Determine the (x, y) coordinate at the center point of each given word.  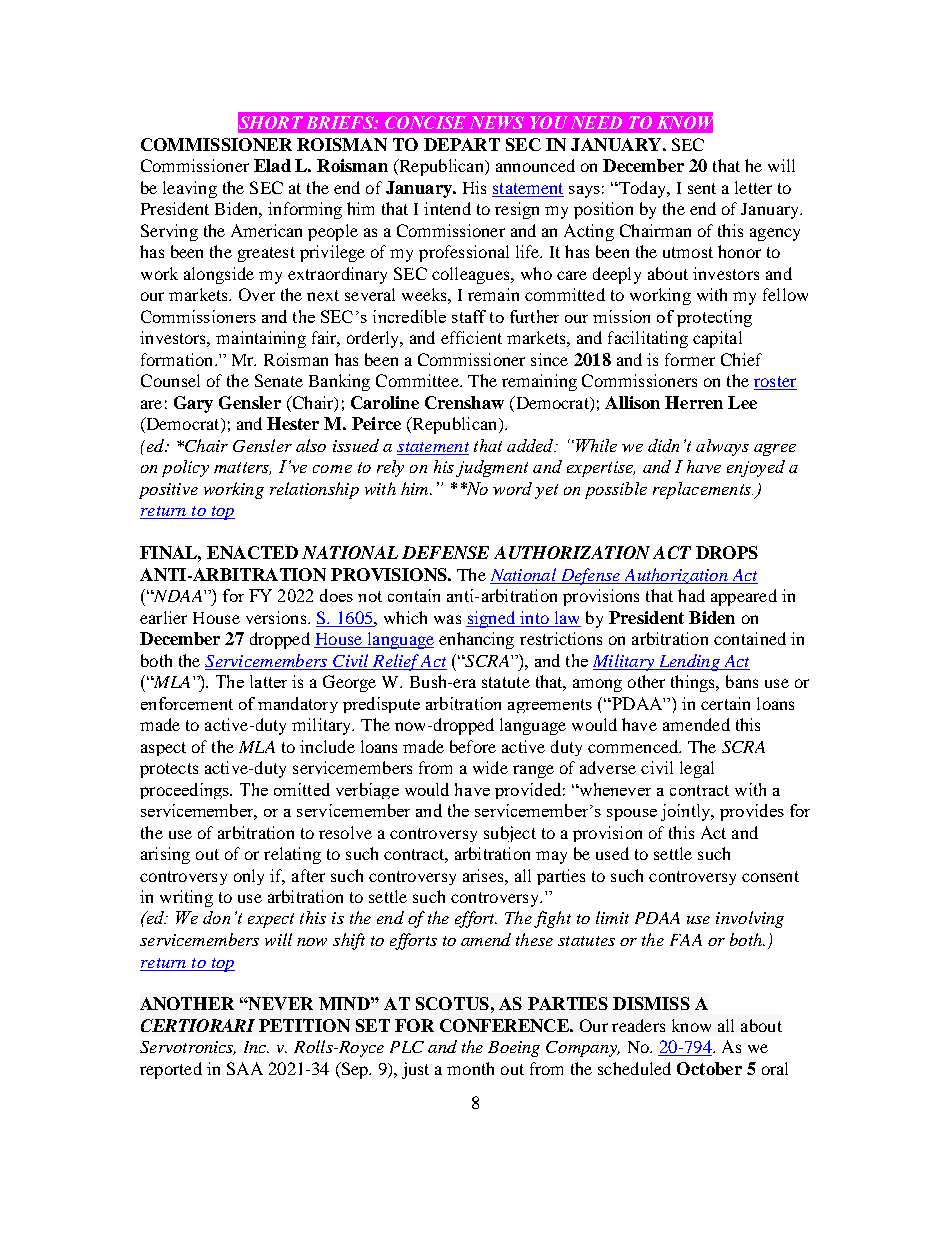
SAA (245, 1068)
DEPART (462, 144)
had (691, 595)
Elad (272, 165)
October (709, 1068)
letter (753, 187)
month (470, 1068)
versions (277, 617)
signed (492, 619)
